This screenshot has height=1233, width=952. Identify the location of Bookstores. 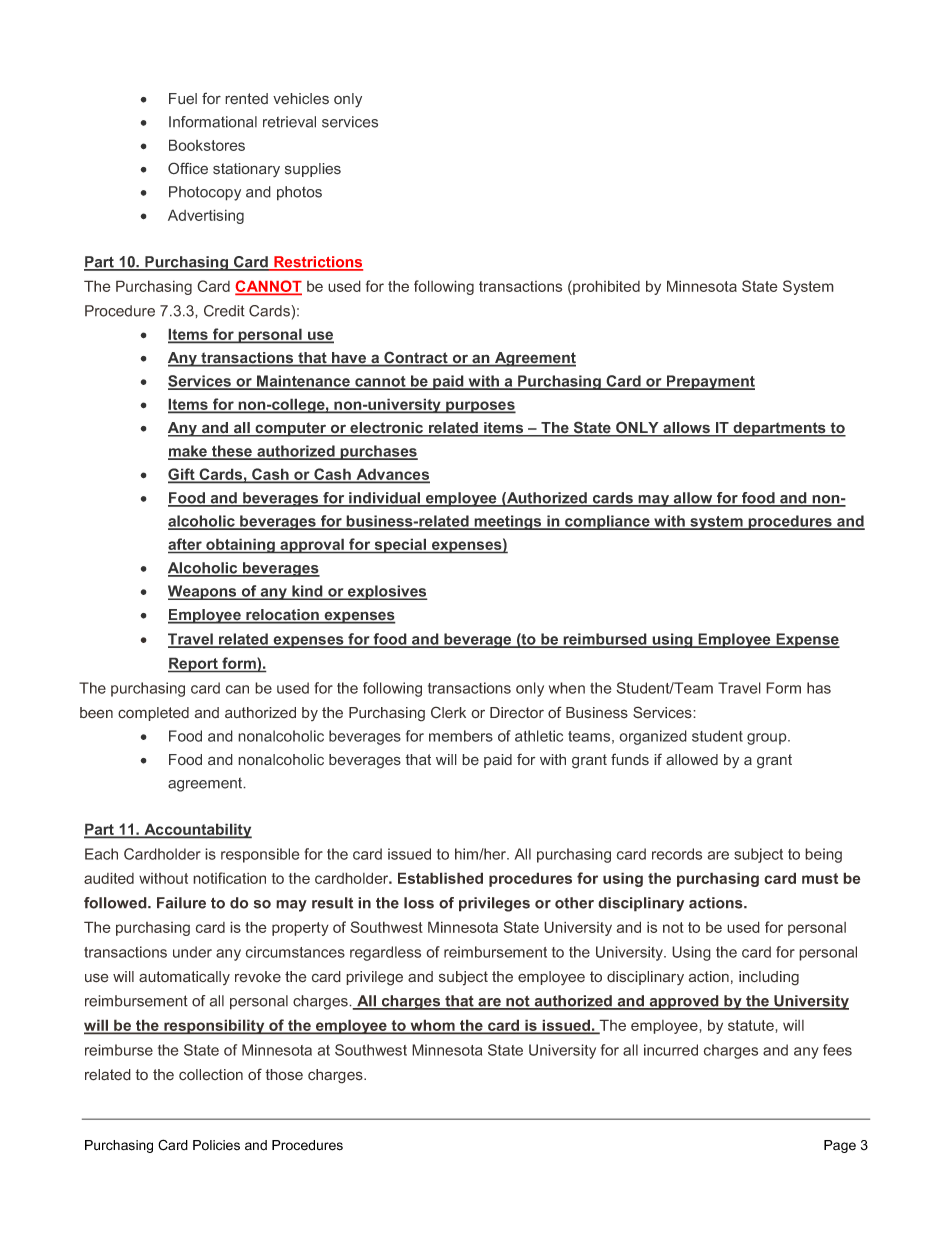
(207, 145).
